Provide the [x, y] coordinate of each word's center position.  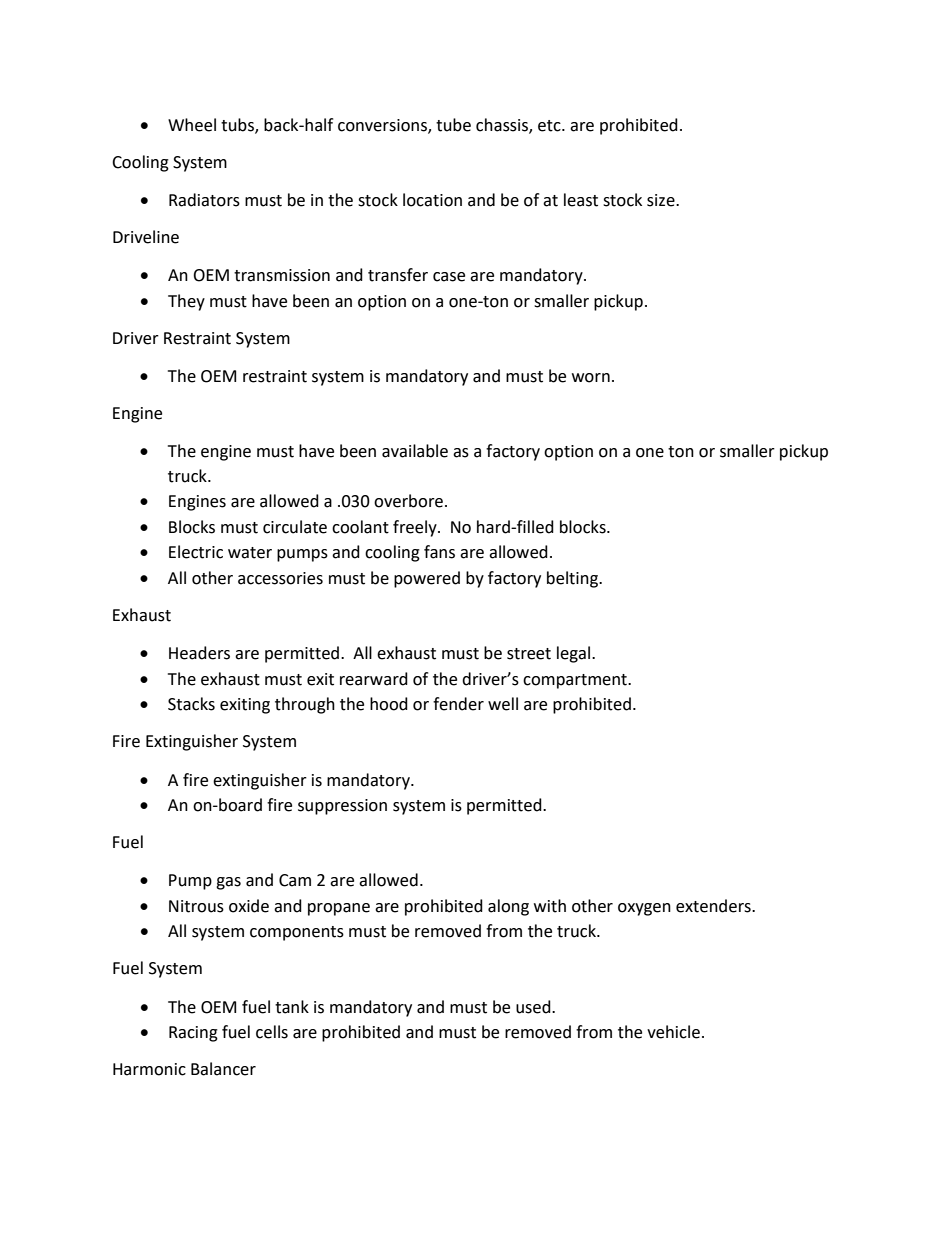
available [415, 451]
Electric [196, 552]
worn [591, 378]
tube [453, 125]
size [662, 200]
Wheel [192, 125]
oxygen [644, 909]
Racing [193, 1034]
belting [573, 579]
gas [228, 883]
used [534, 1007]
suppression [342, 807]
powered [427, 579]
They [186, 302]
